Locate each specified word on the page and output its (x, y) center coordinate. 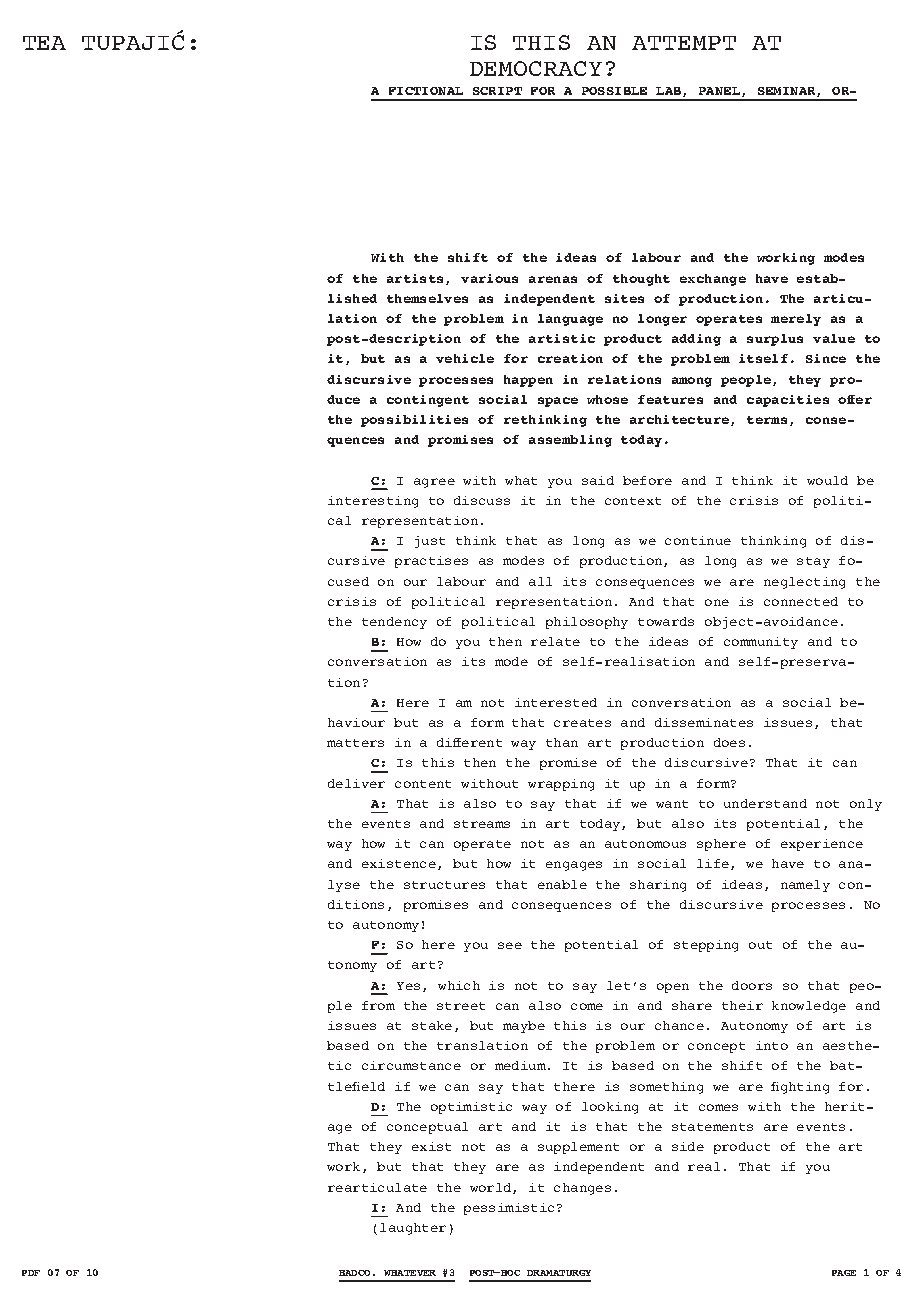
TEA (44, 43)
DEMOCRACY (536, 68)
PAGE (844, 1273)
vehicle (465, 358)
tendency (394, 623)
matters (355, 743)
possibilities (414, 421)
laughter (413, 1229)
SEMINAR (788, 92)
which (459, 985)
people (746, 381)
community (761, 643)
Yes (408, 986)
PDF (31, 1273)
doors (752, 985)
